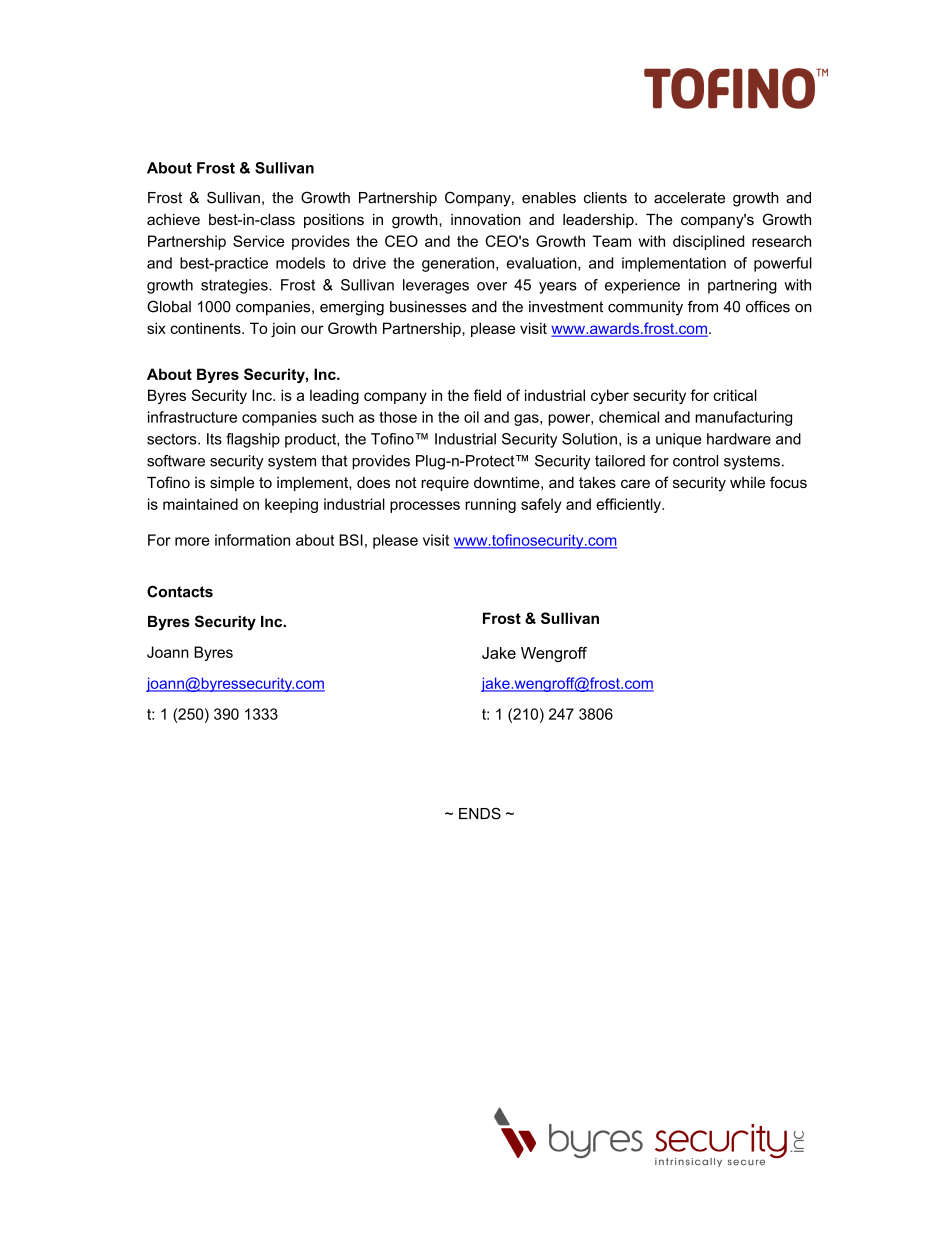 Image resolution: width=952 pixels, height=1233 pixels. Describe the element at coordinates (480, 813) in the screenshot. I see `ENDS` at that location.
